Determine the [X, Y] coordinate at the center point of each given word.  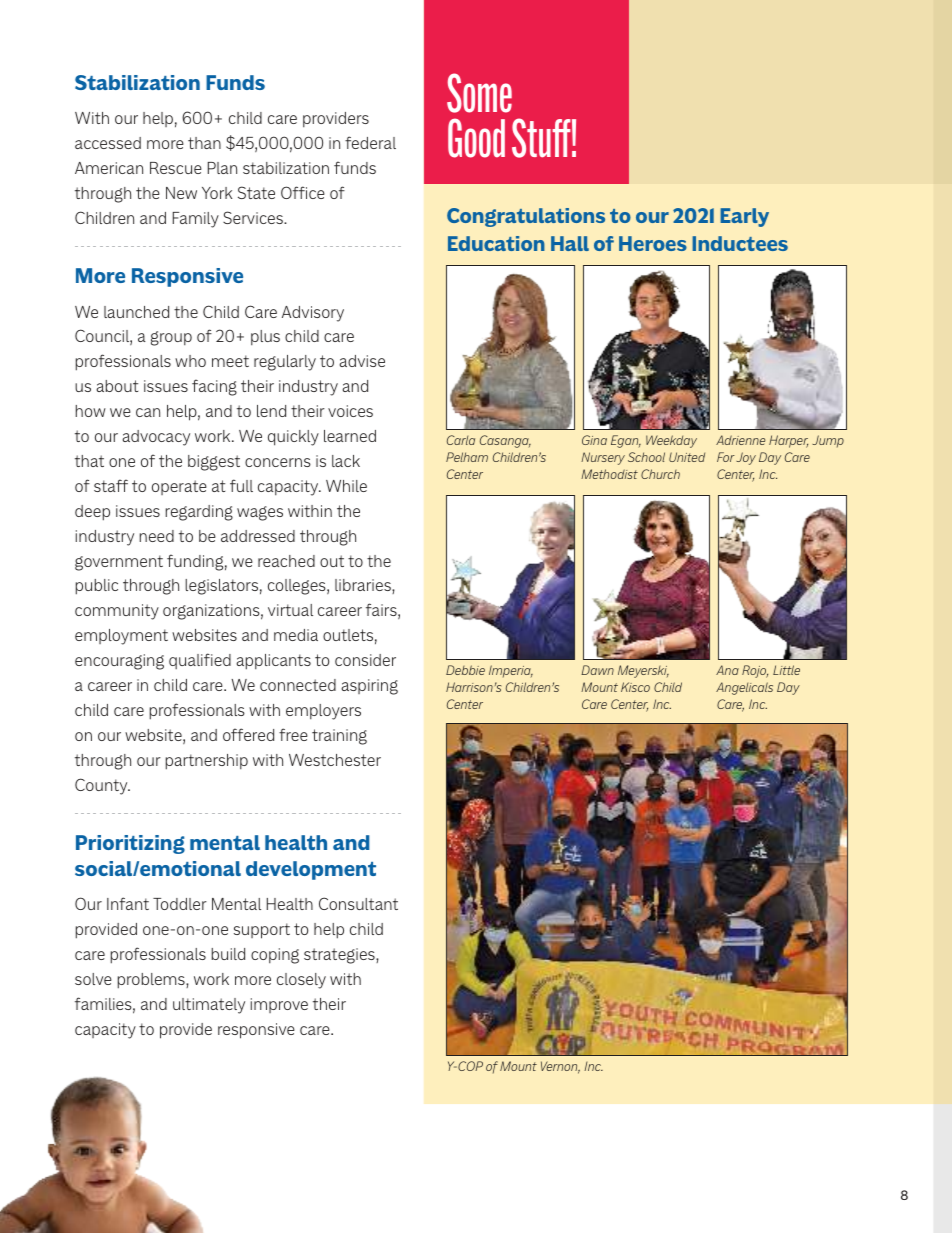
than [204, 143]
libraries [364, 586]
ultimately [209, 1006]
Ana [727, 670]
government [119, 563]
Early [744, 217]
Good [476, 138]
